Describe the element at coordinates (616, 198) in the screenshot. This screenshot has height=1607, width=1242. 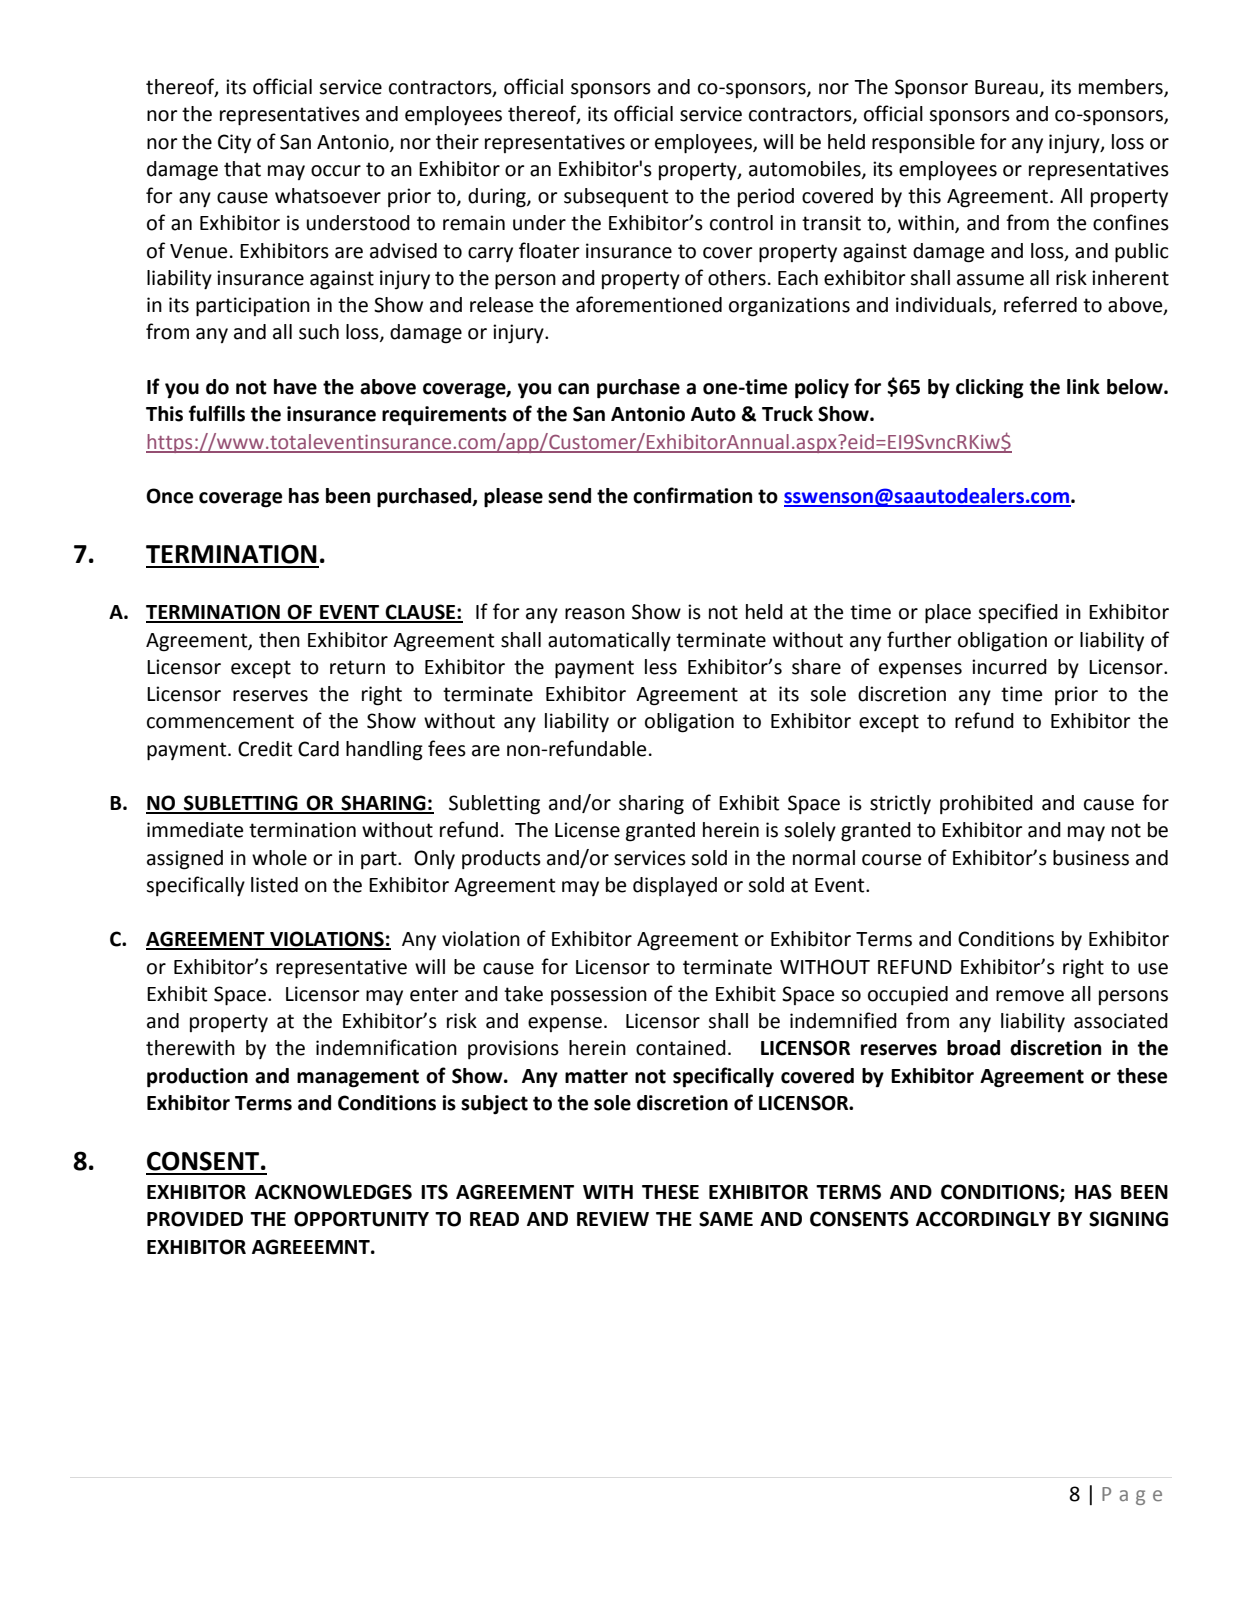
I see `subsequent` at that location.
